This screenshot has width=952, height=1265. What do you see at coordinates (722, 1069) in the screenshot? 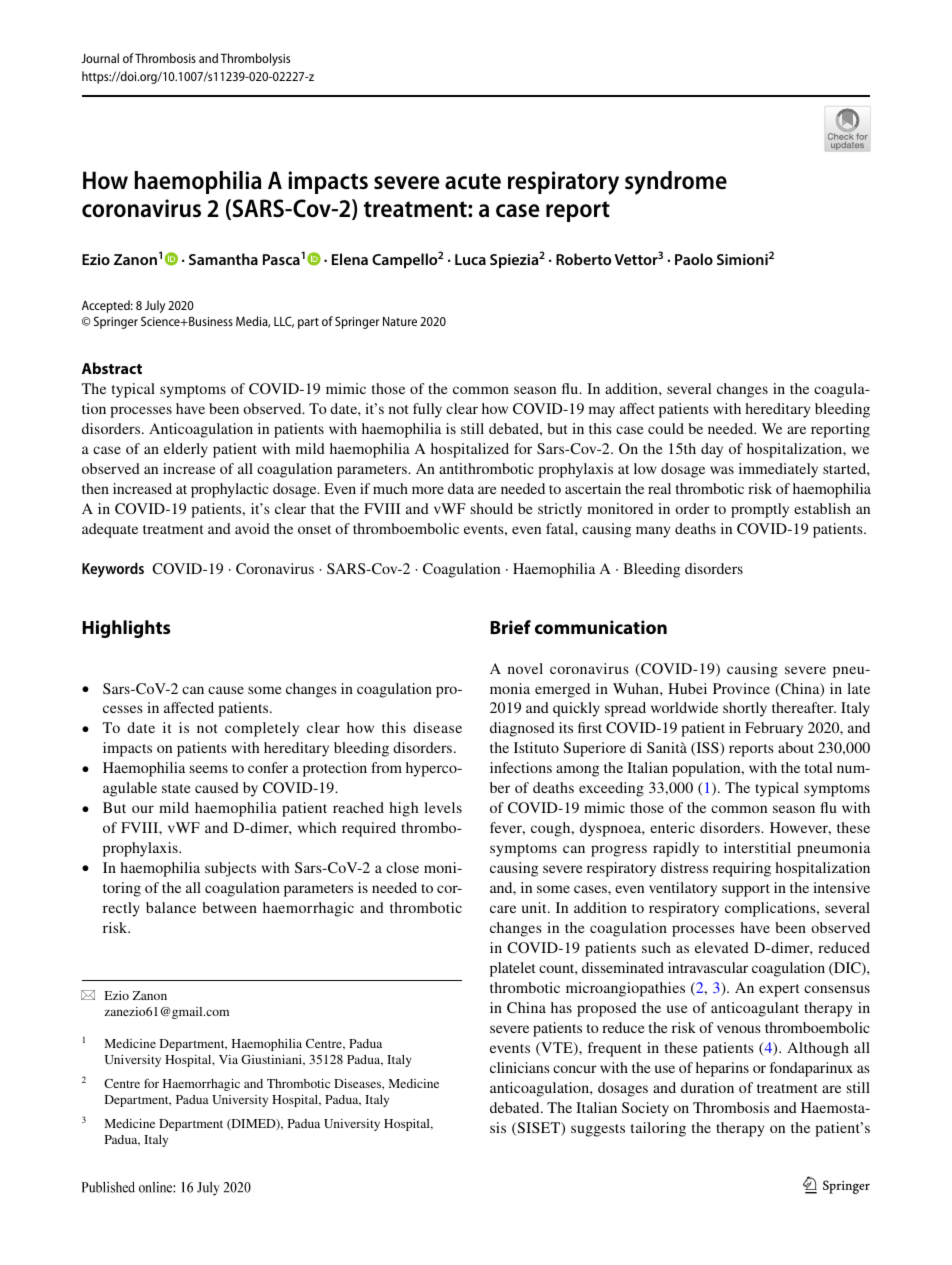
I see `heparins` at bounding box center [722, 1069].
